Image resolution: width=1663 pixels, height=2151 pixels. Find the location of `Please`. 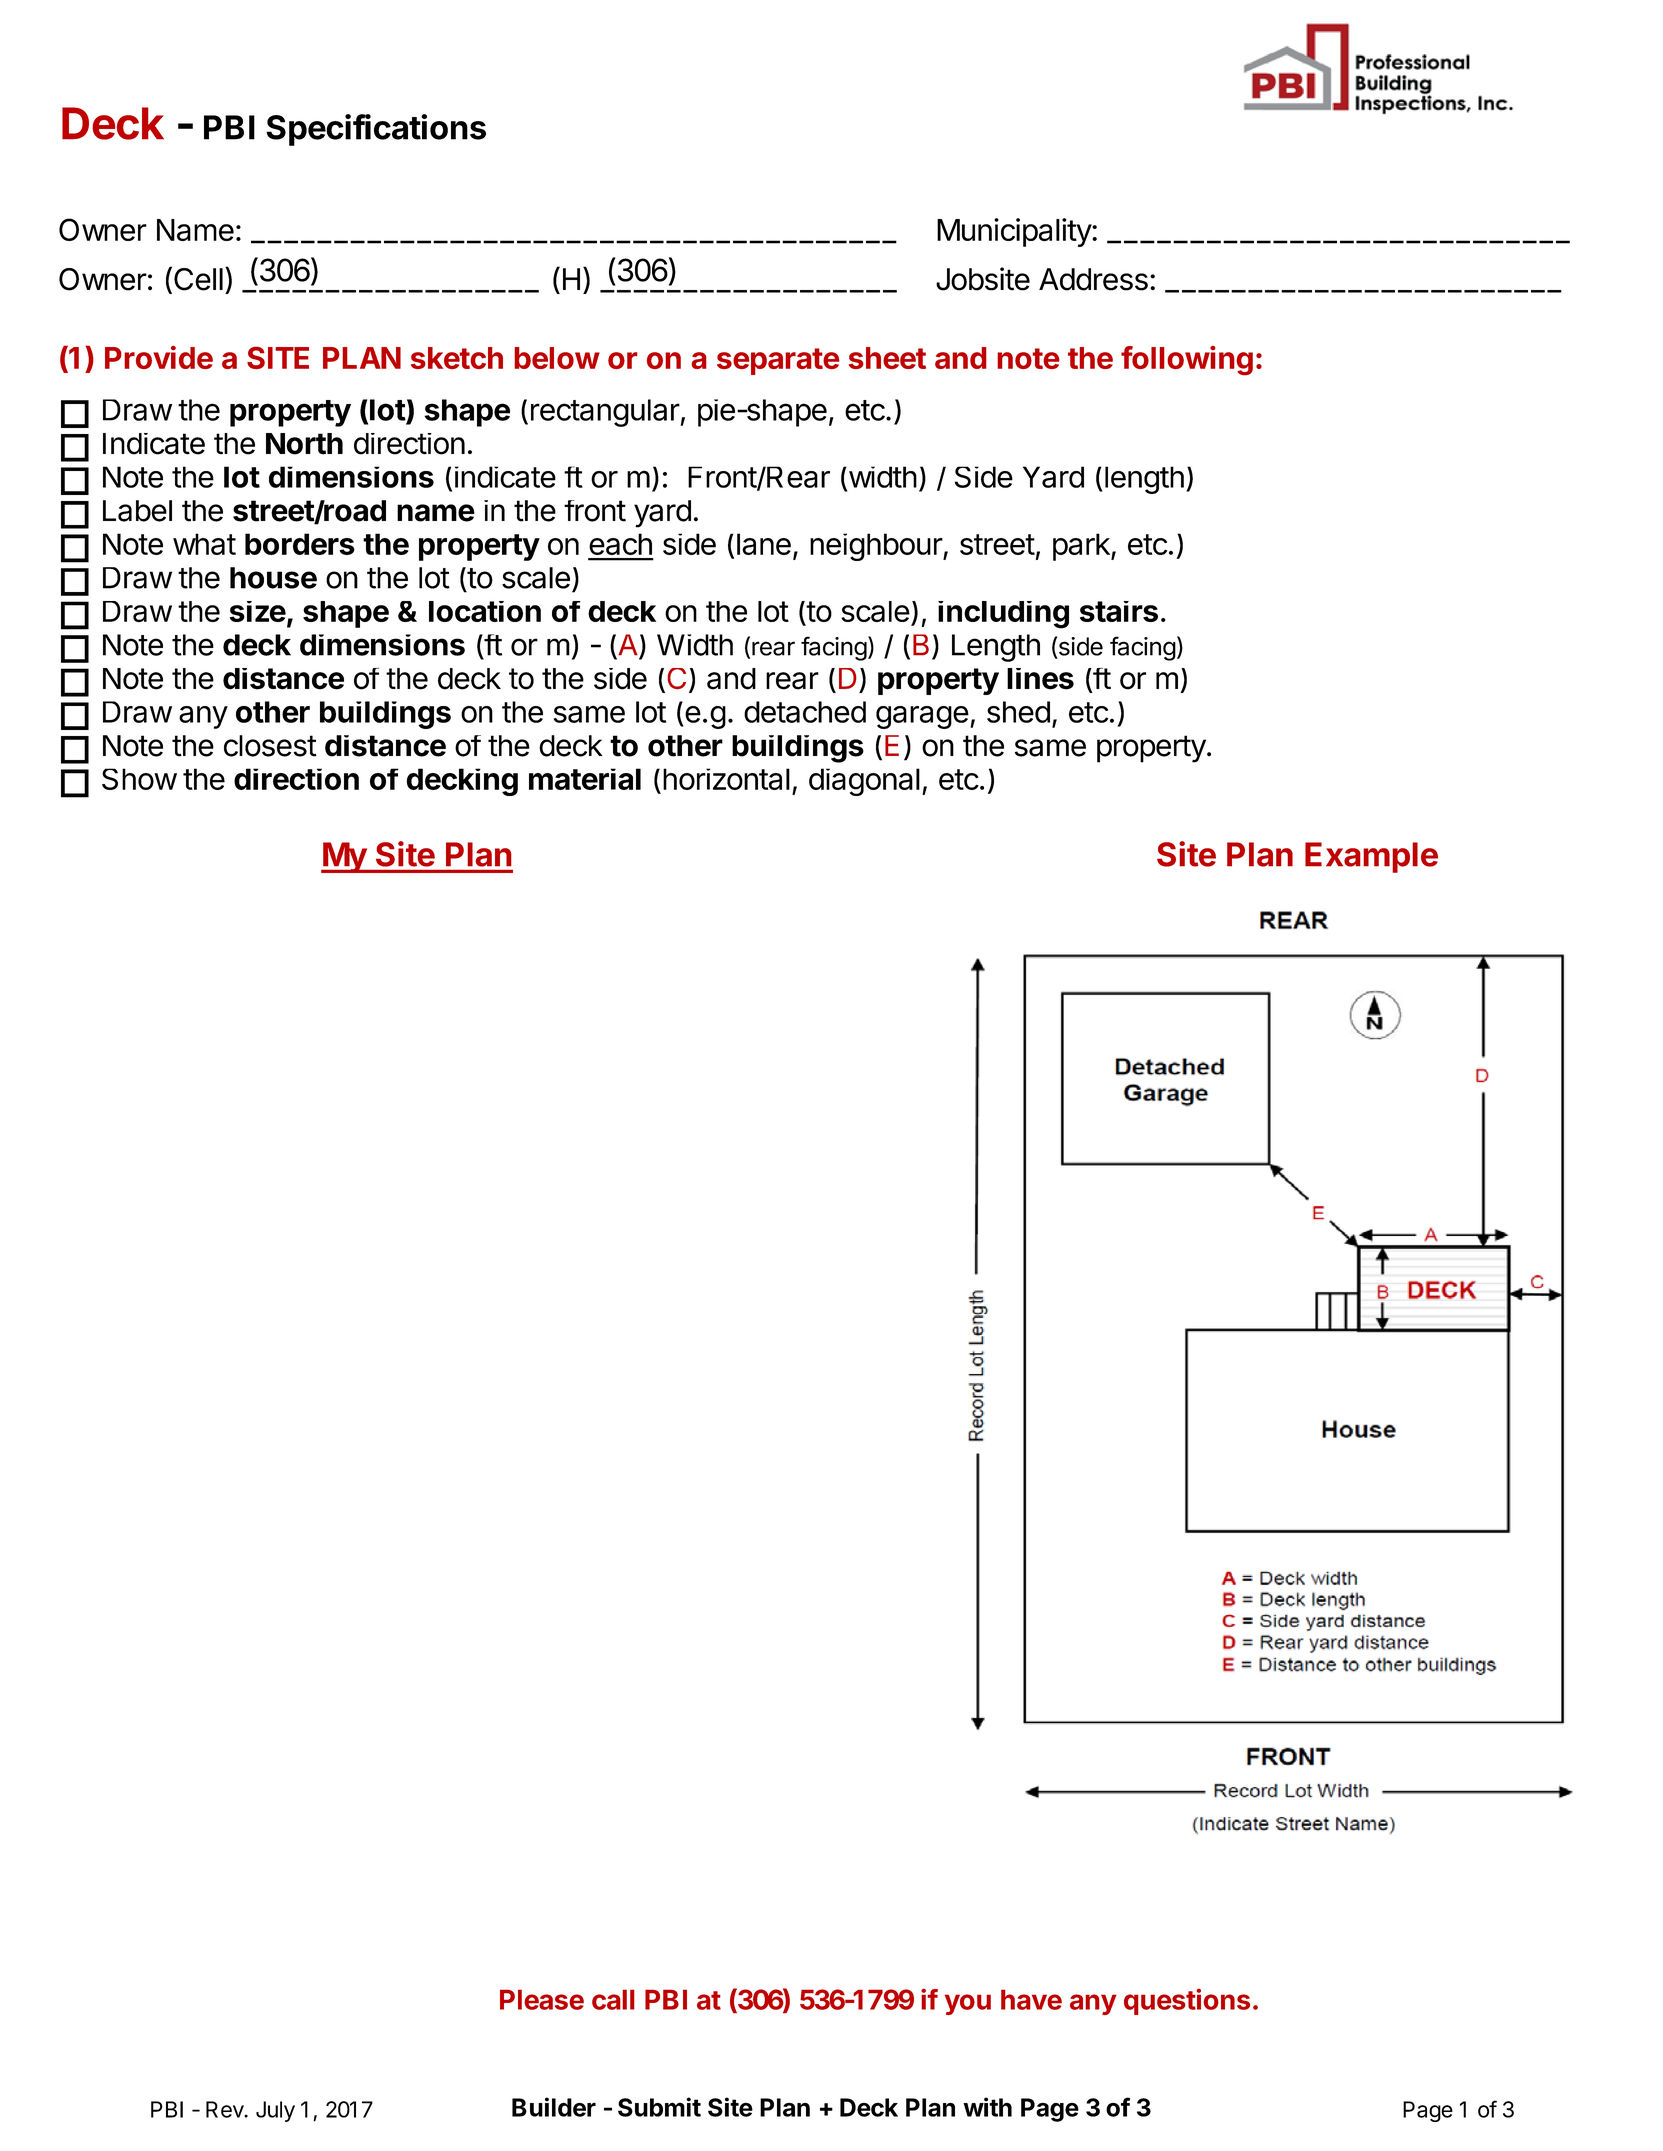

Please is located at coordinates (542, 1999).
